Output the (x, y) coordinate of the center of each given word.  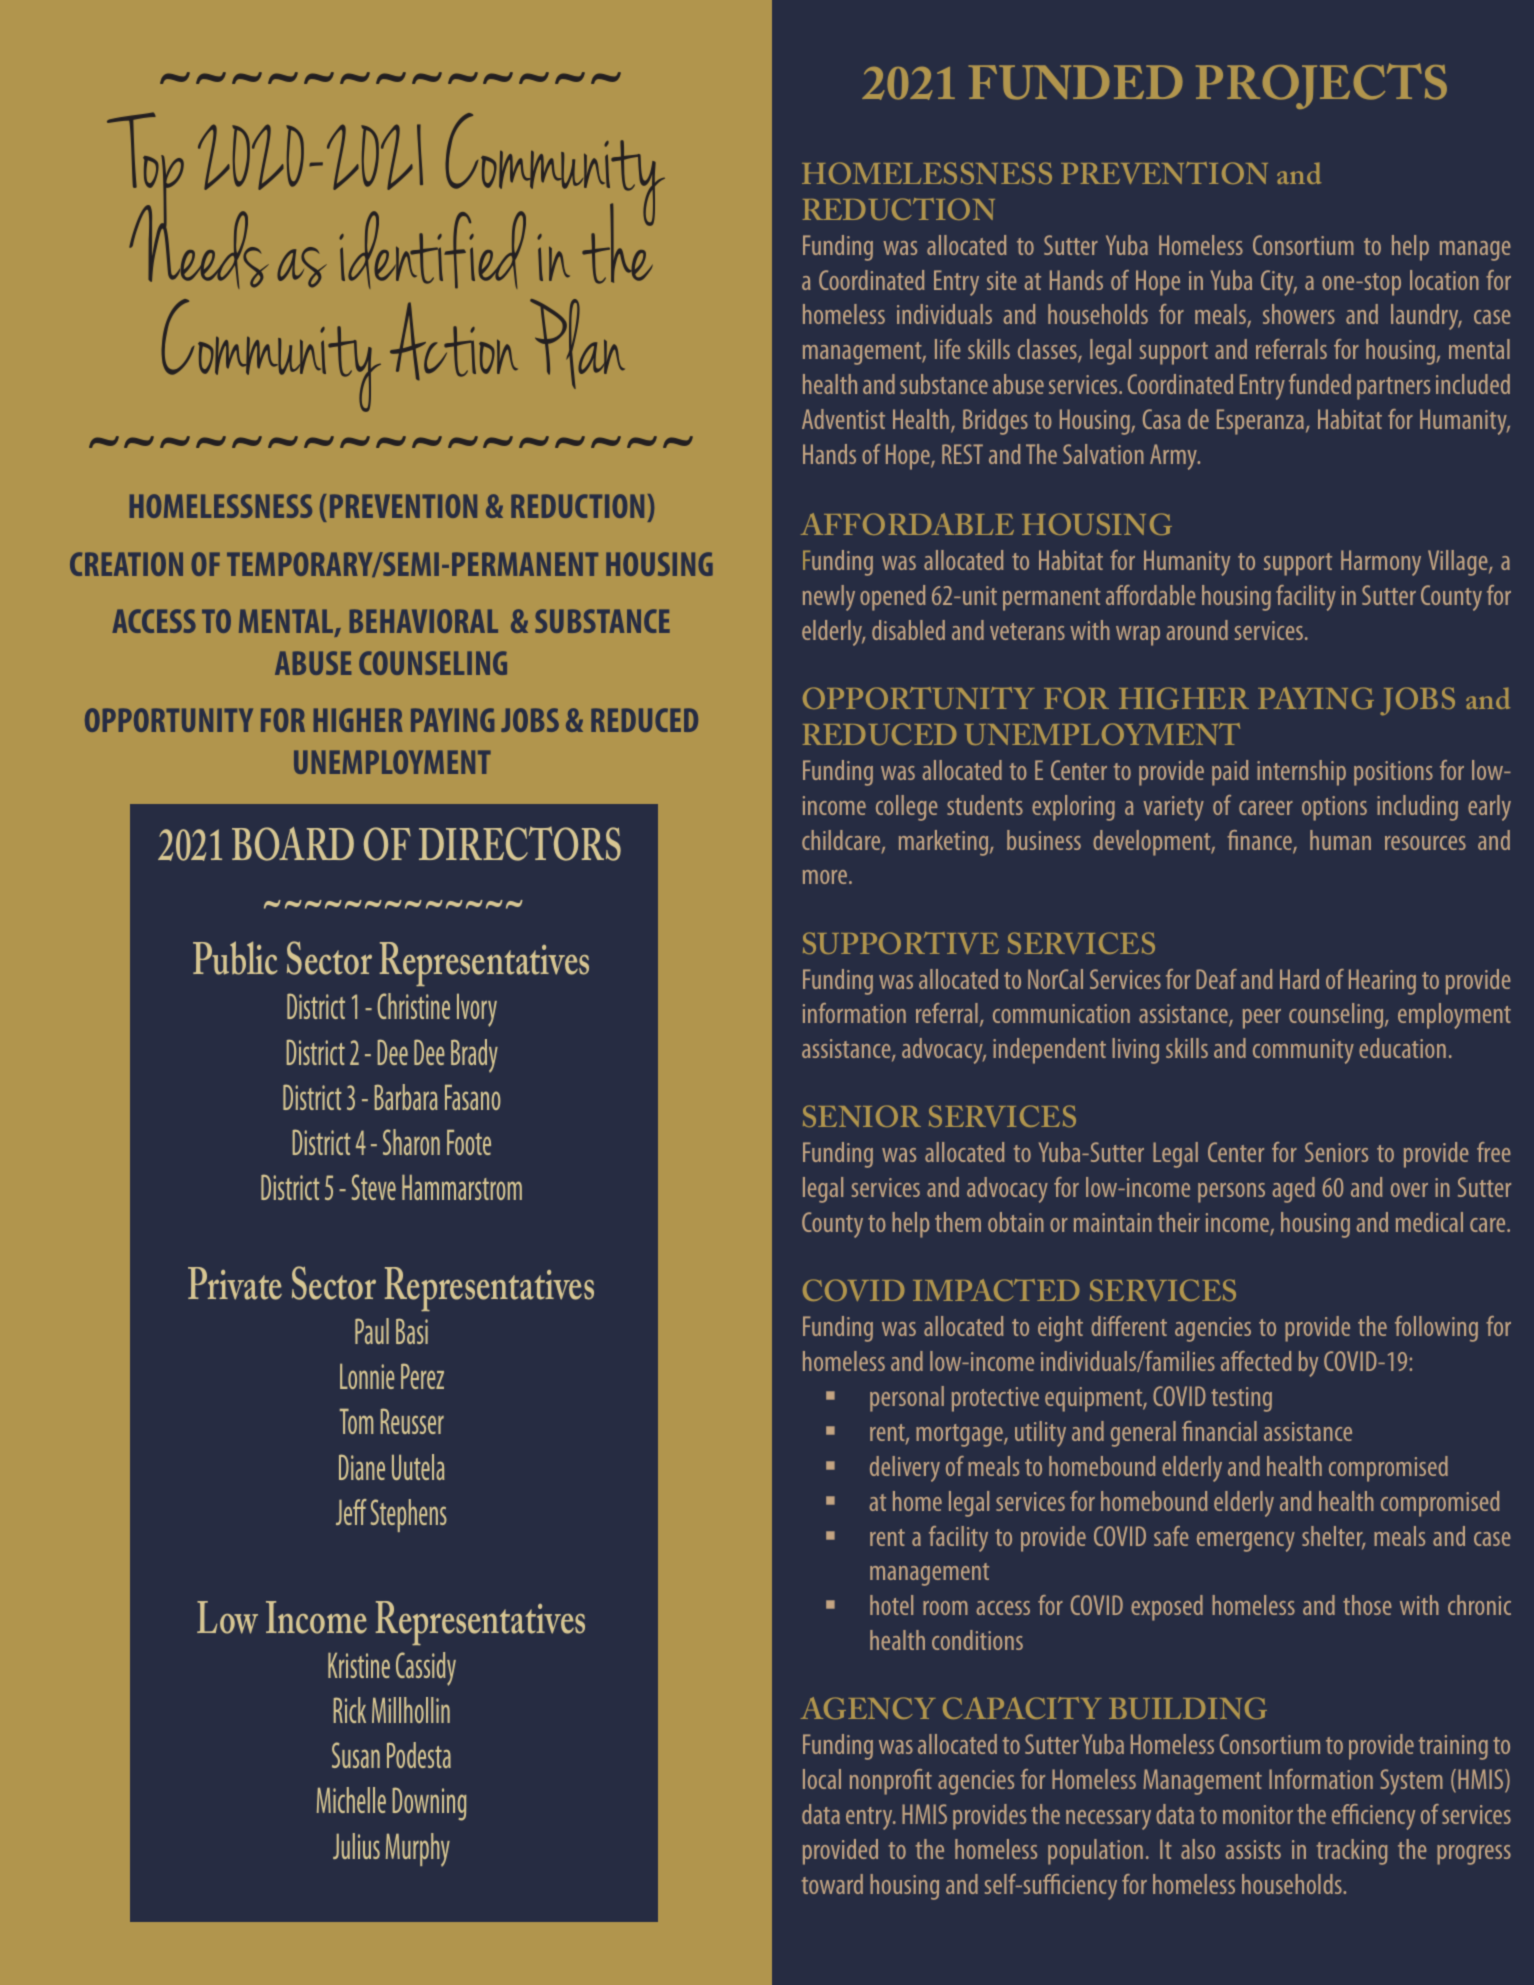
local (822, 1779)
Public (235, 958)
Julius (356, 1846)
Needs (199, 246)
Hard (1299, 979)
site (1002, 280)
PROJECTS (1321, 86)
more (825, 877)
